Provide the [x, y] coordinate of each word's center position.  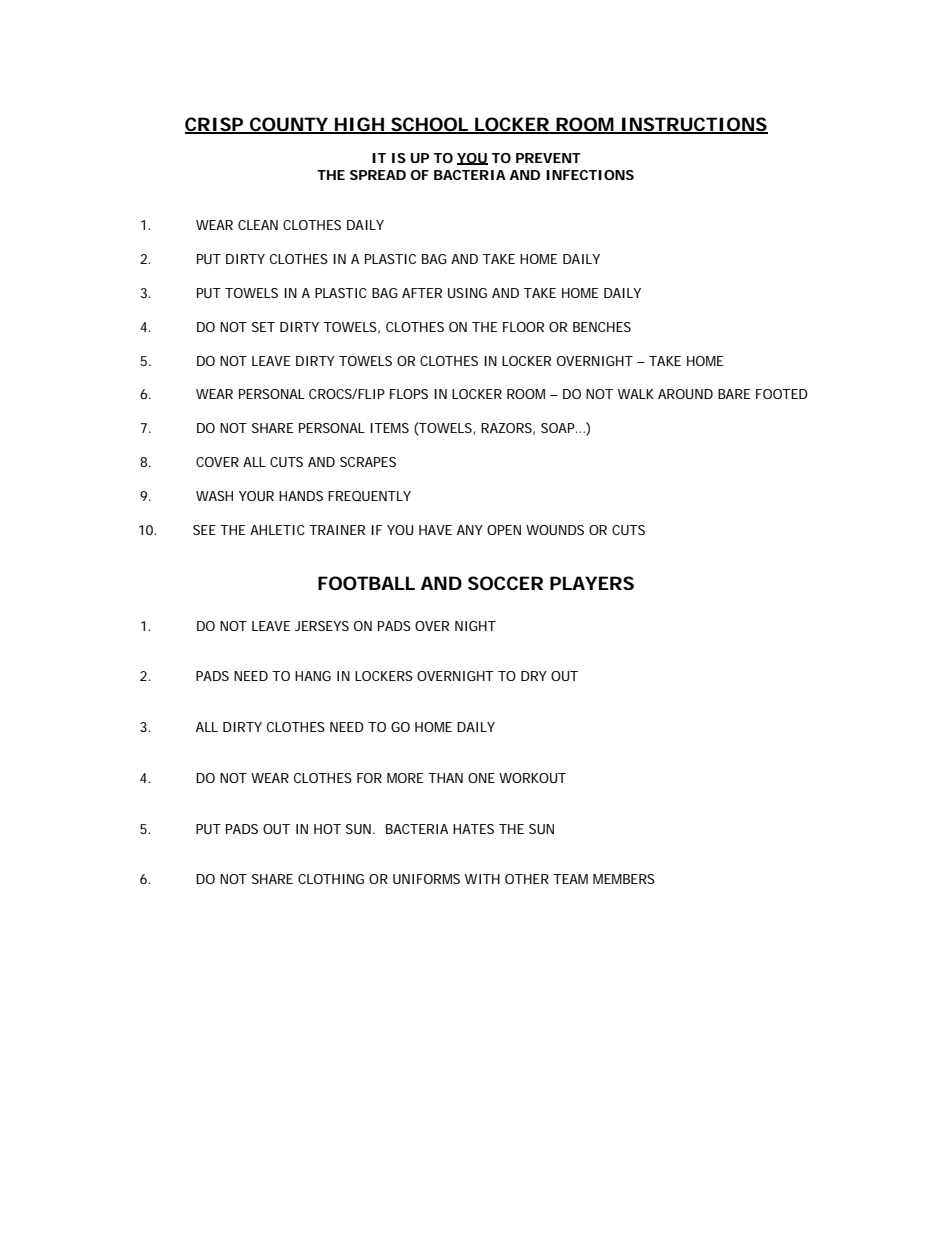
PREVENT [548, 158]
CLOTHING [331, 879]
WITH [482, 879]
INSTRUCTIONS [693, 125]
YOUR [256, 496]
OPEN [504, 530]
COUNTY [288, 125]
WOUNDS [555, 530]
